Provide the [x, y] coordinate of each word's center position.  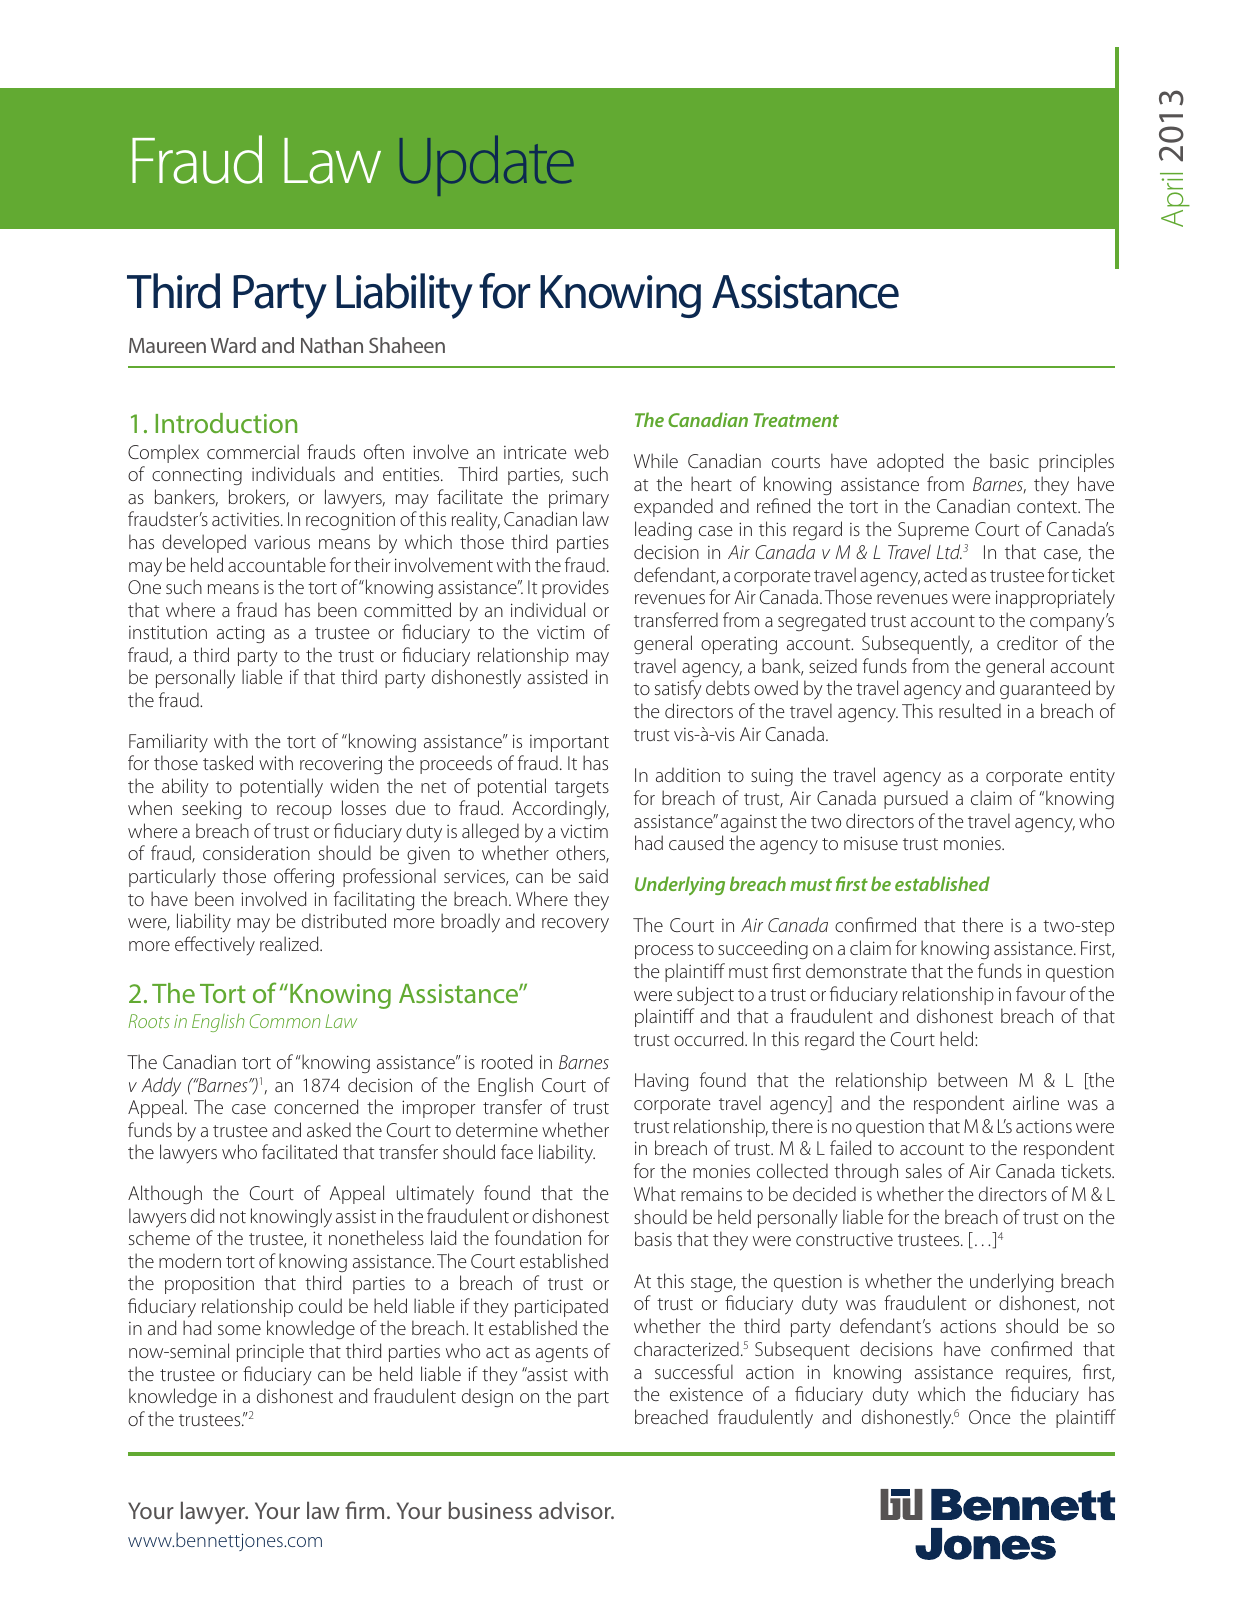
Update [486, 166]
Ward [233, 345]
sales [924, 1170]
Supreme [933, 531]
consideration [256, 852]
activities [247, 519]
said [593, 875]
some [239, 1330]
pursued [916, 799]
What [655, 1193]
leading [663, 530]
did [202, 1215]
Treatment [796, 420]
